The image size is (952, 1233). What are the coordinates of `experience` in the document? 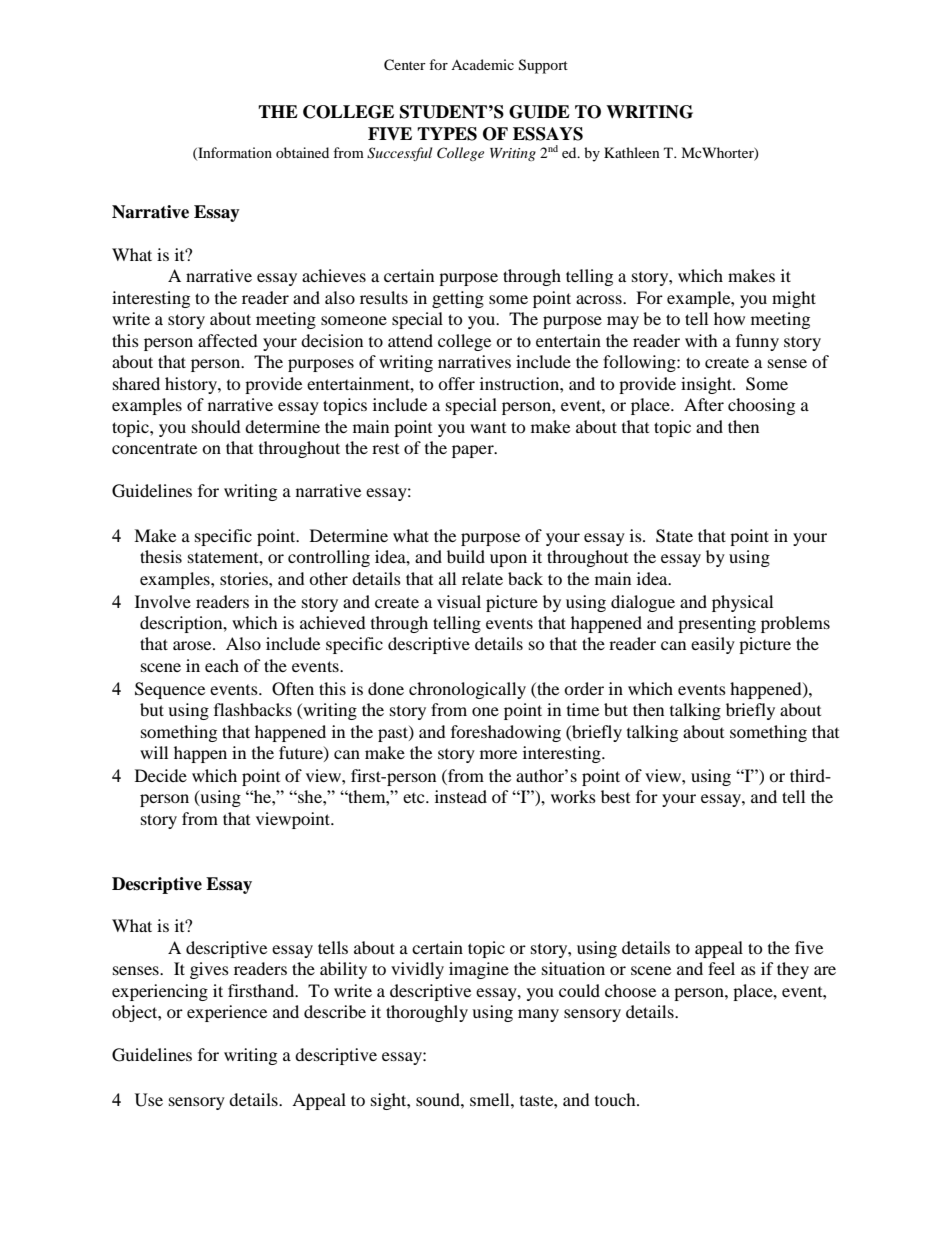 It's located at (227, 1013).
